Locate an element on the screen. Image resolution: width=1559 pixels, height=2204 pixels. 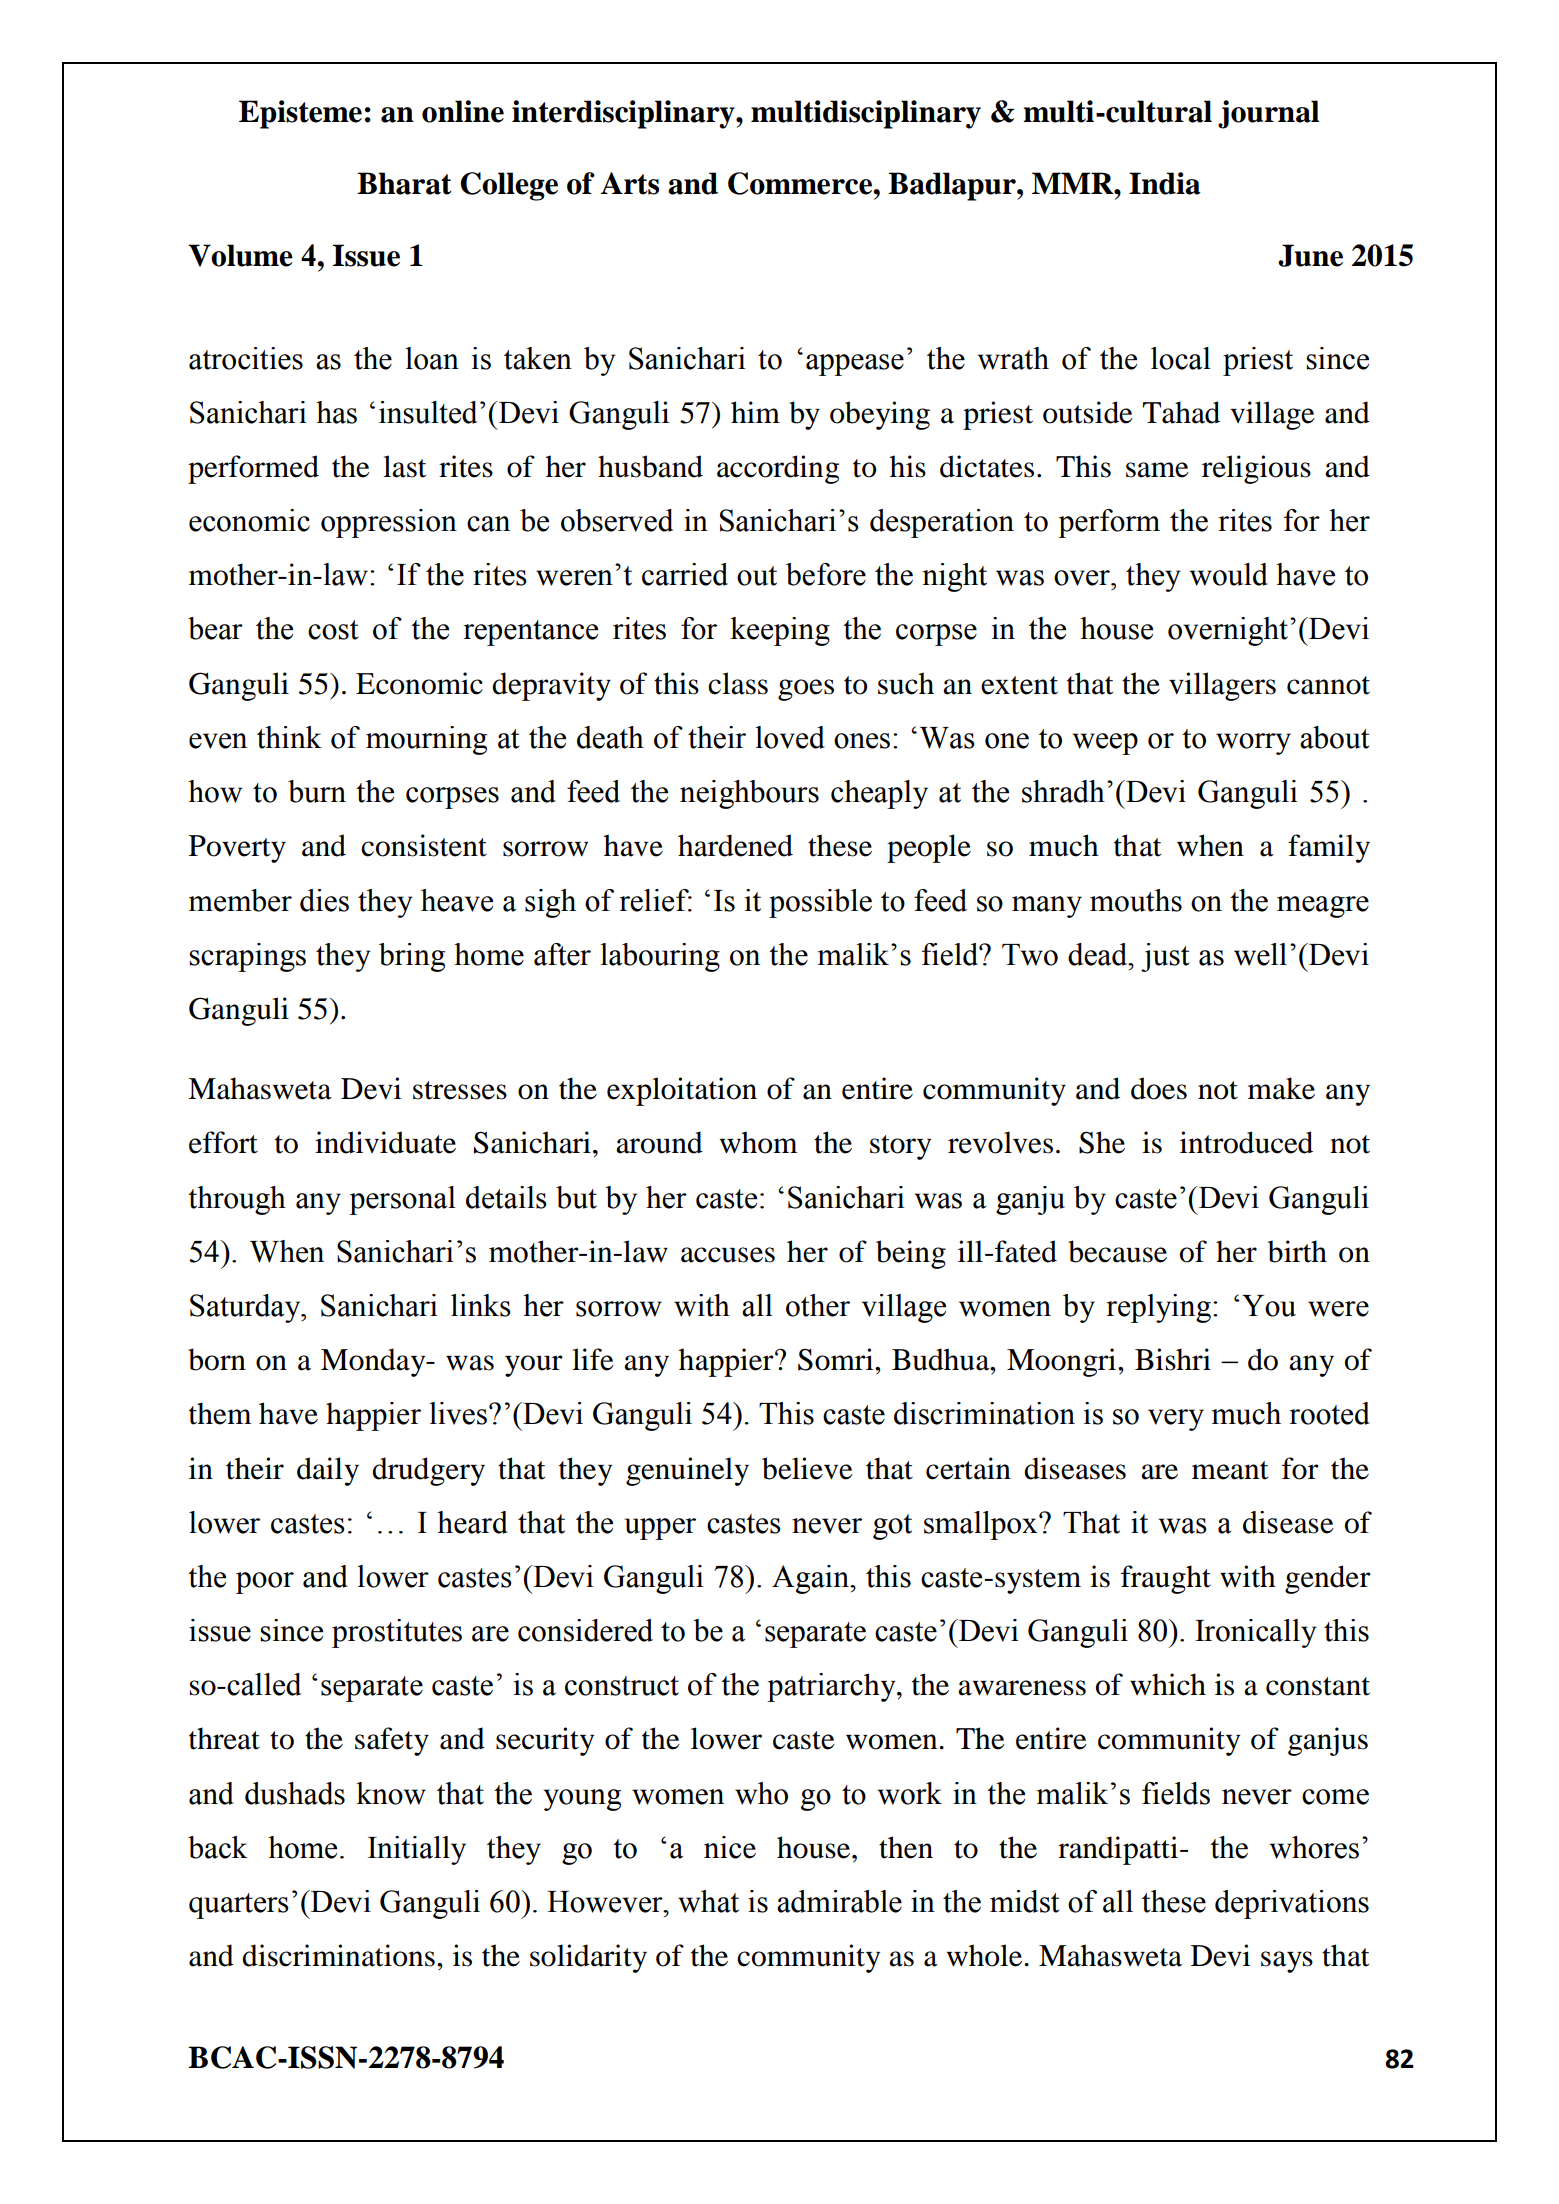
worry is located at coordinates (1253, 744).
